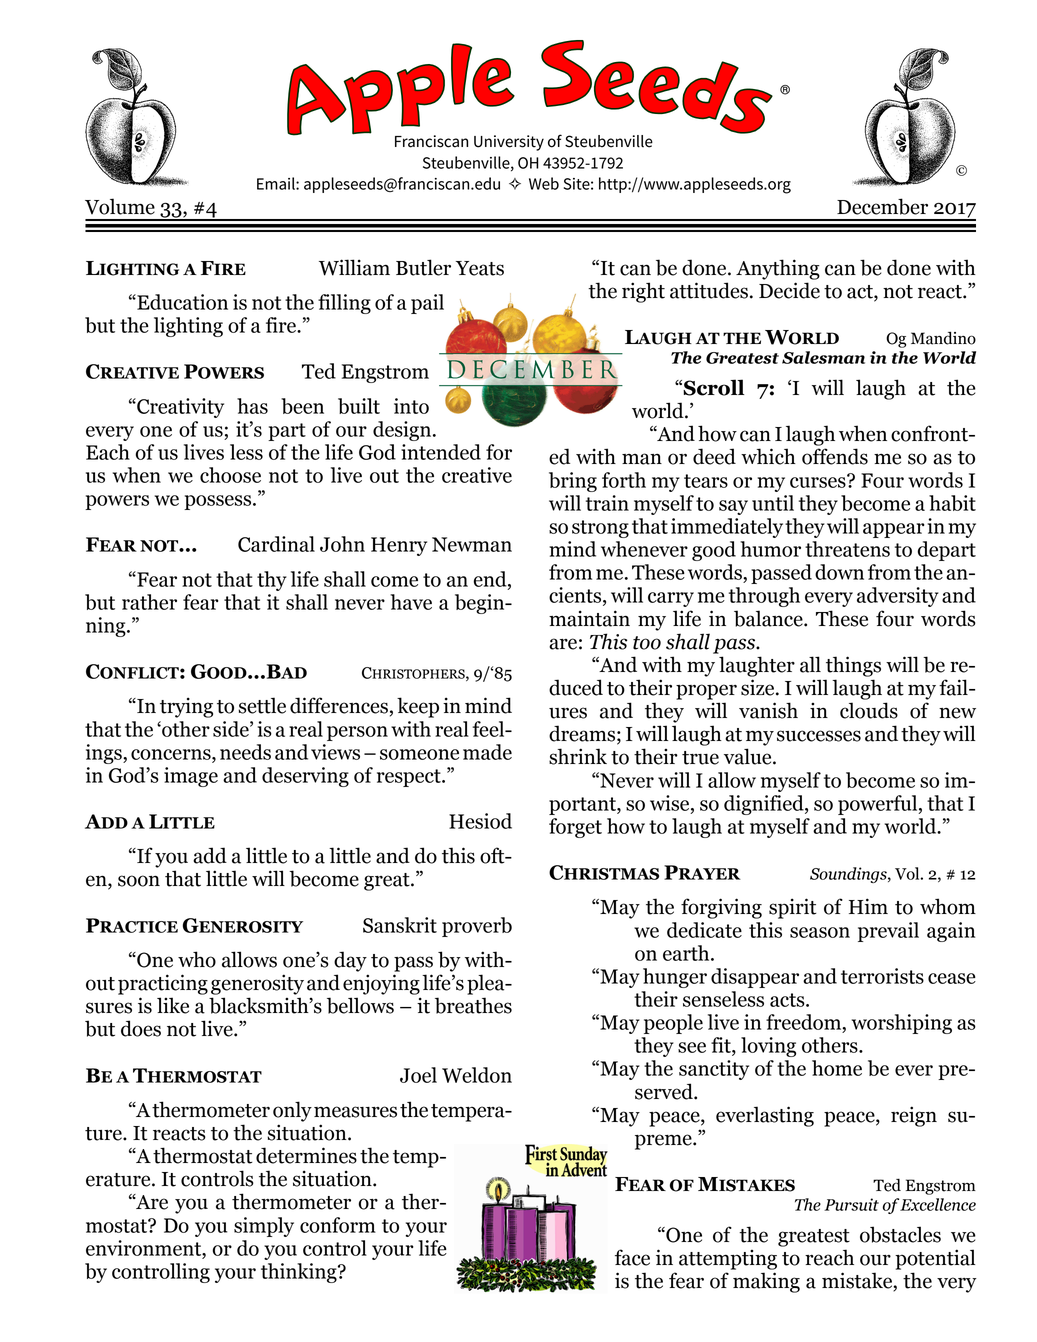 The width and height of the screenshot is (1037, 1342). I want to click on Email, so click(277, 183).
